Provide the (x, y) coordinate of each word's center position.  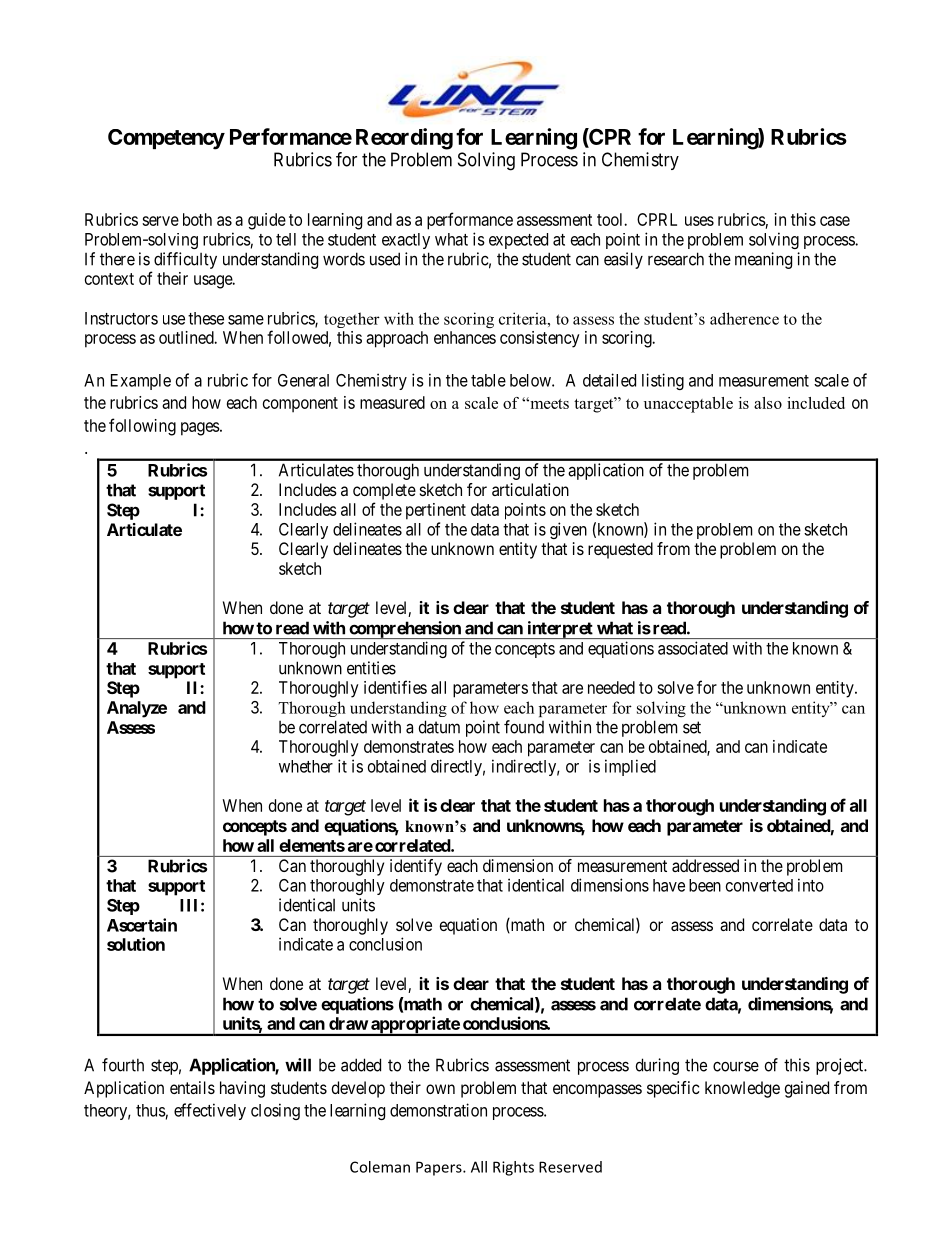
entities (371, 668)
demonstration (438, 1110)
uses (699, 221)
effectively (210, 1111)
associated (693, 648)
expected (518, 241)
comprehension (405, 630)
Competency (166, 139)
